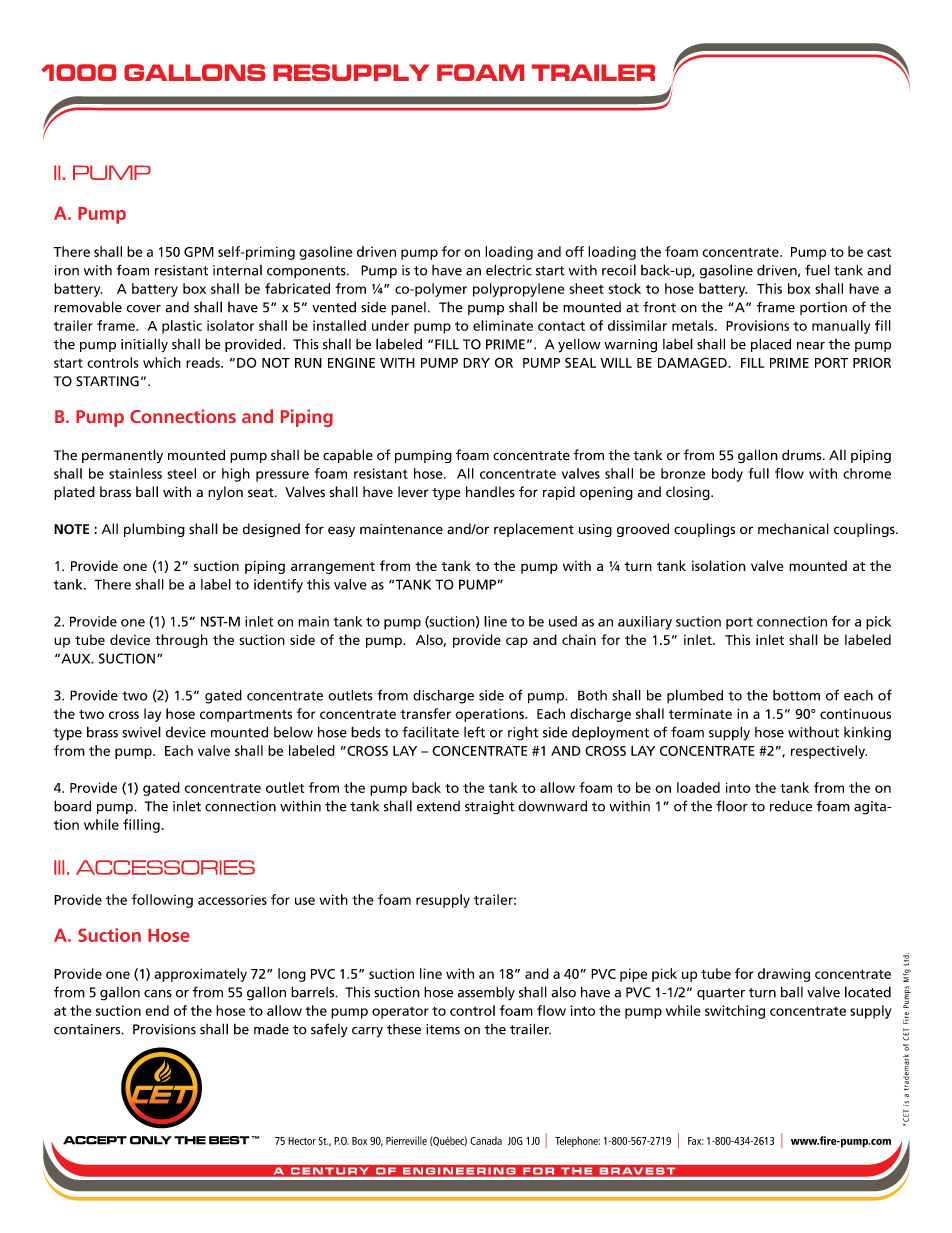 This screenshot has height=1233, width=952. I want to click on Canada, so click(486, 1140).
